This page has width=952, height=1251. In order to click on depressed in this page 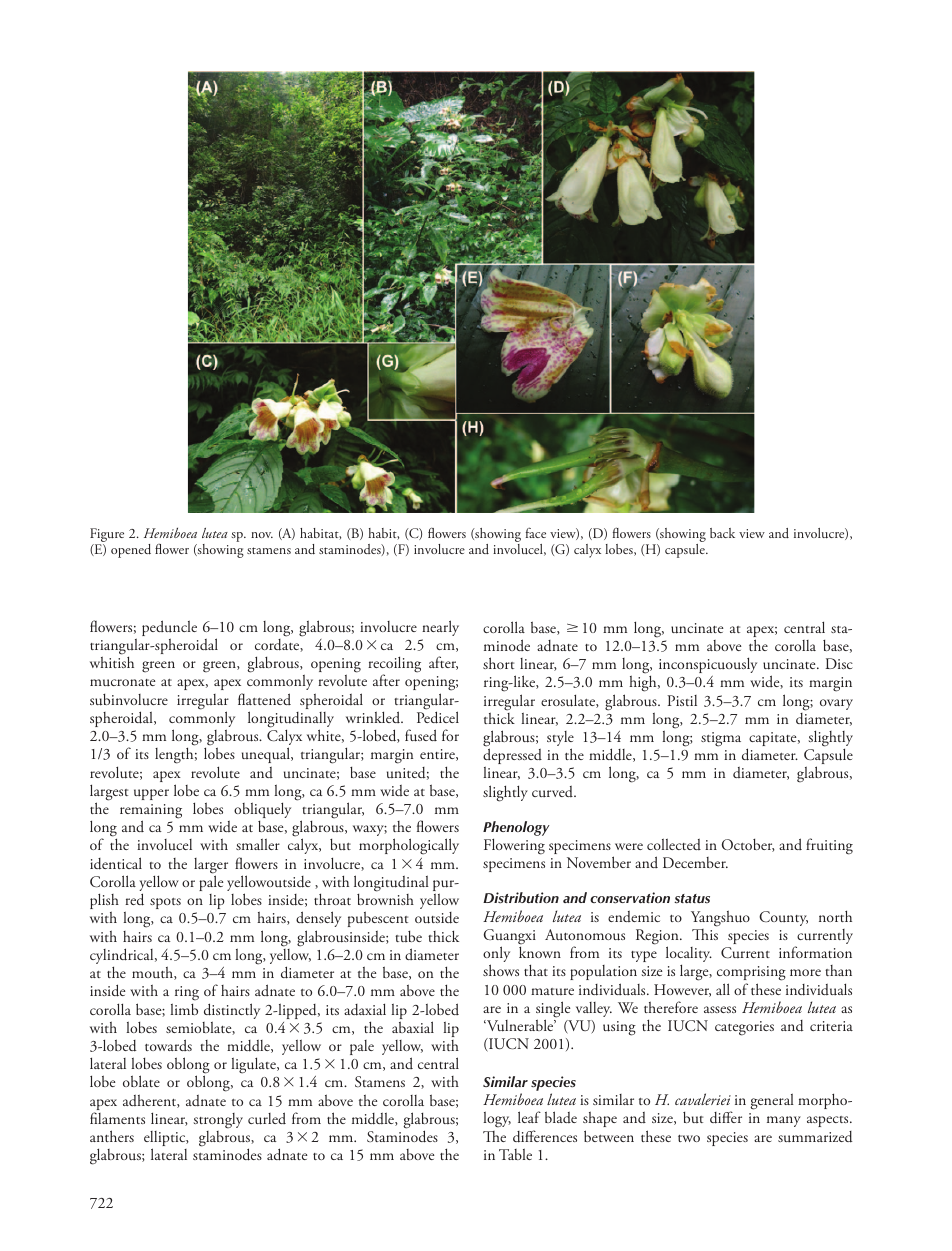, I will do `click(512, 757)`.
